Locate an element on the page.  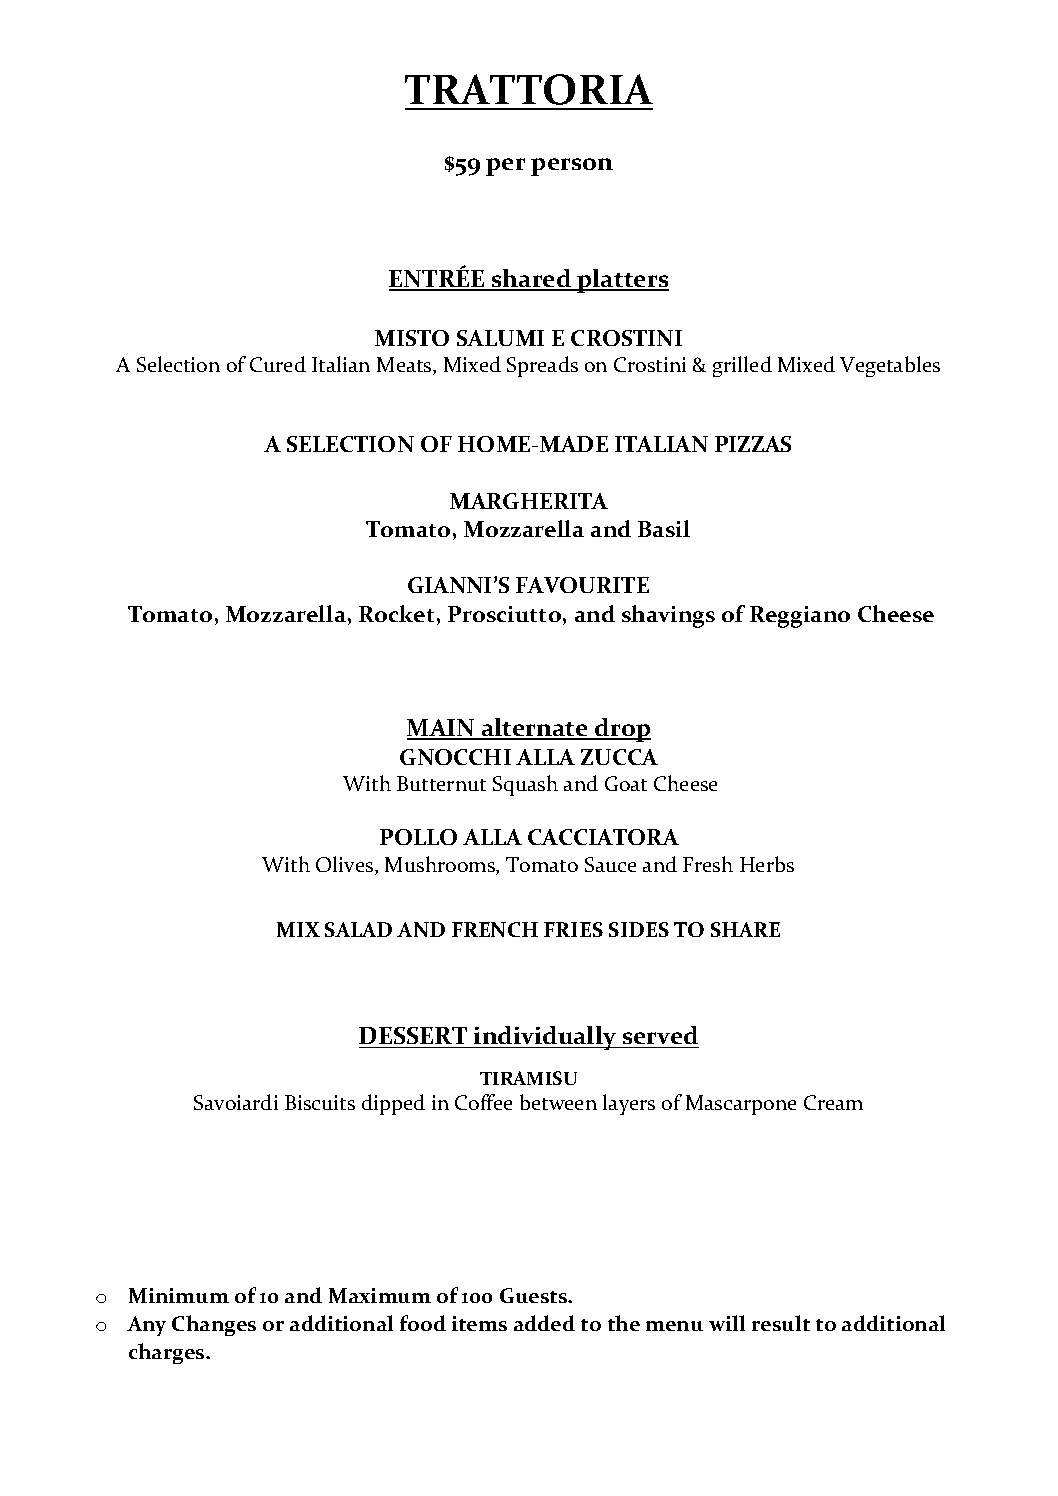
Reggiano is located at coordinates (800, 617).
